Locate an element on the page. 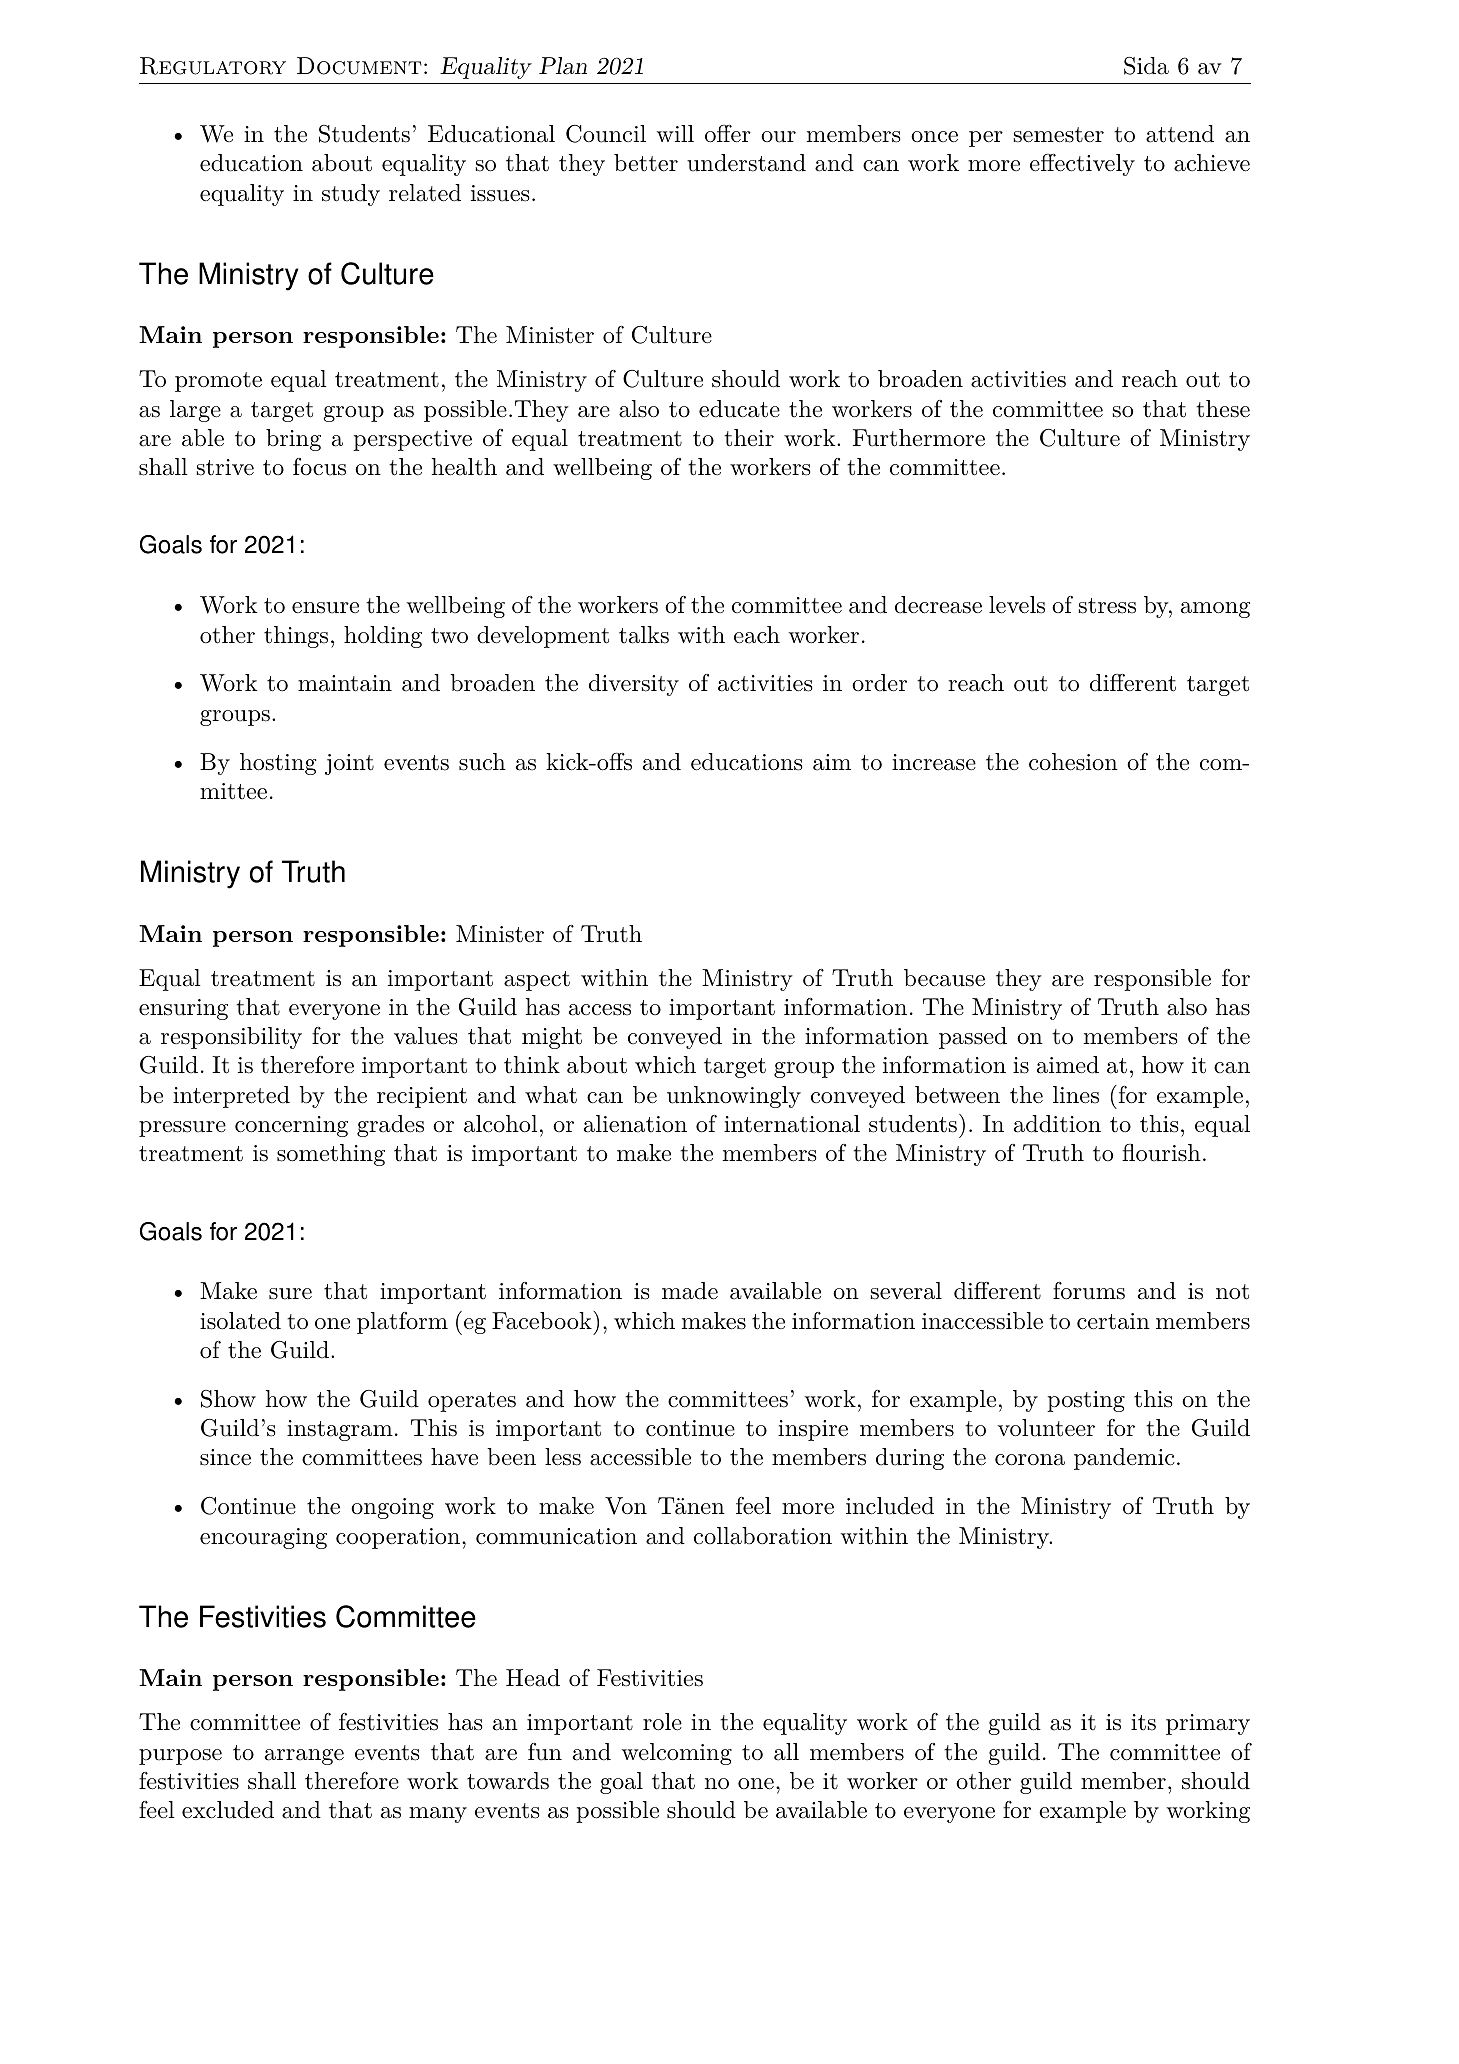 This image has height=2064, width=1459. made is located at coordinates (690, 1291).
